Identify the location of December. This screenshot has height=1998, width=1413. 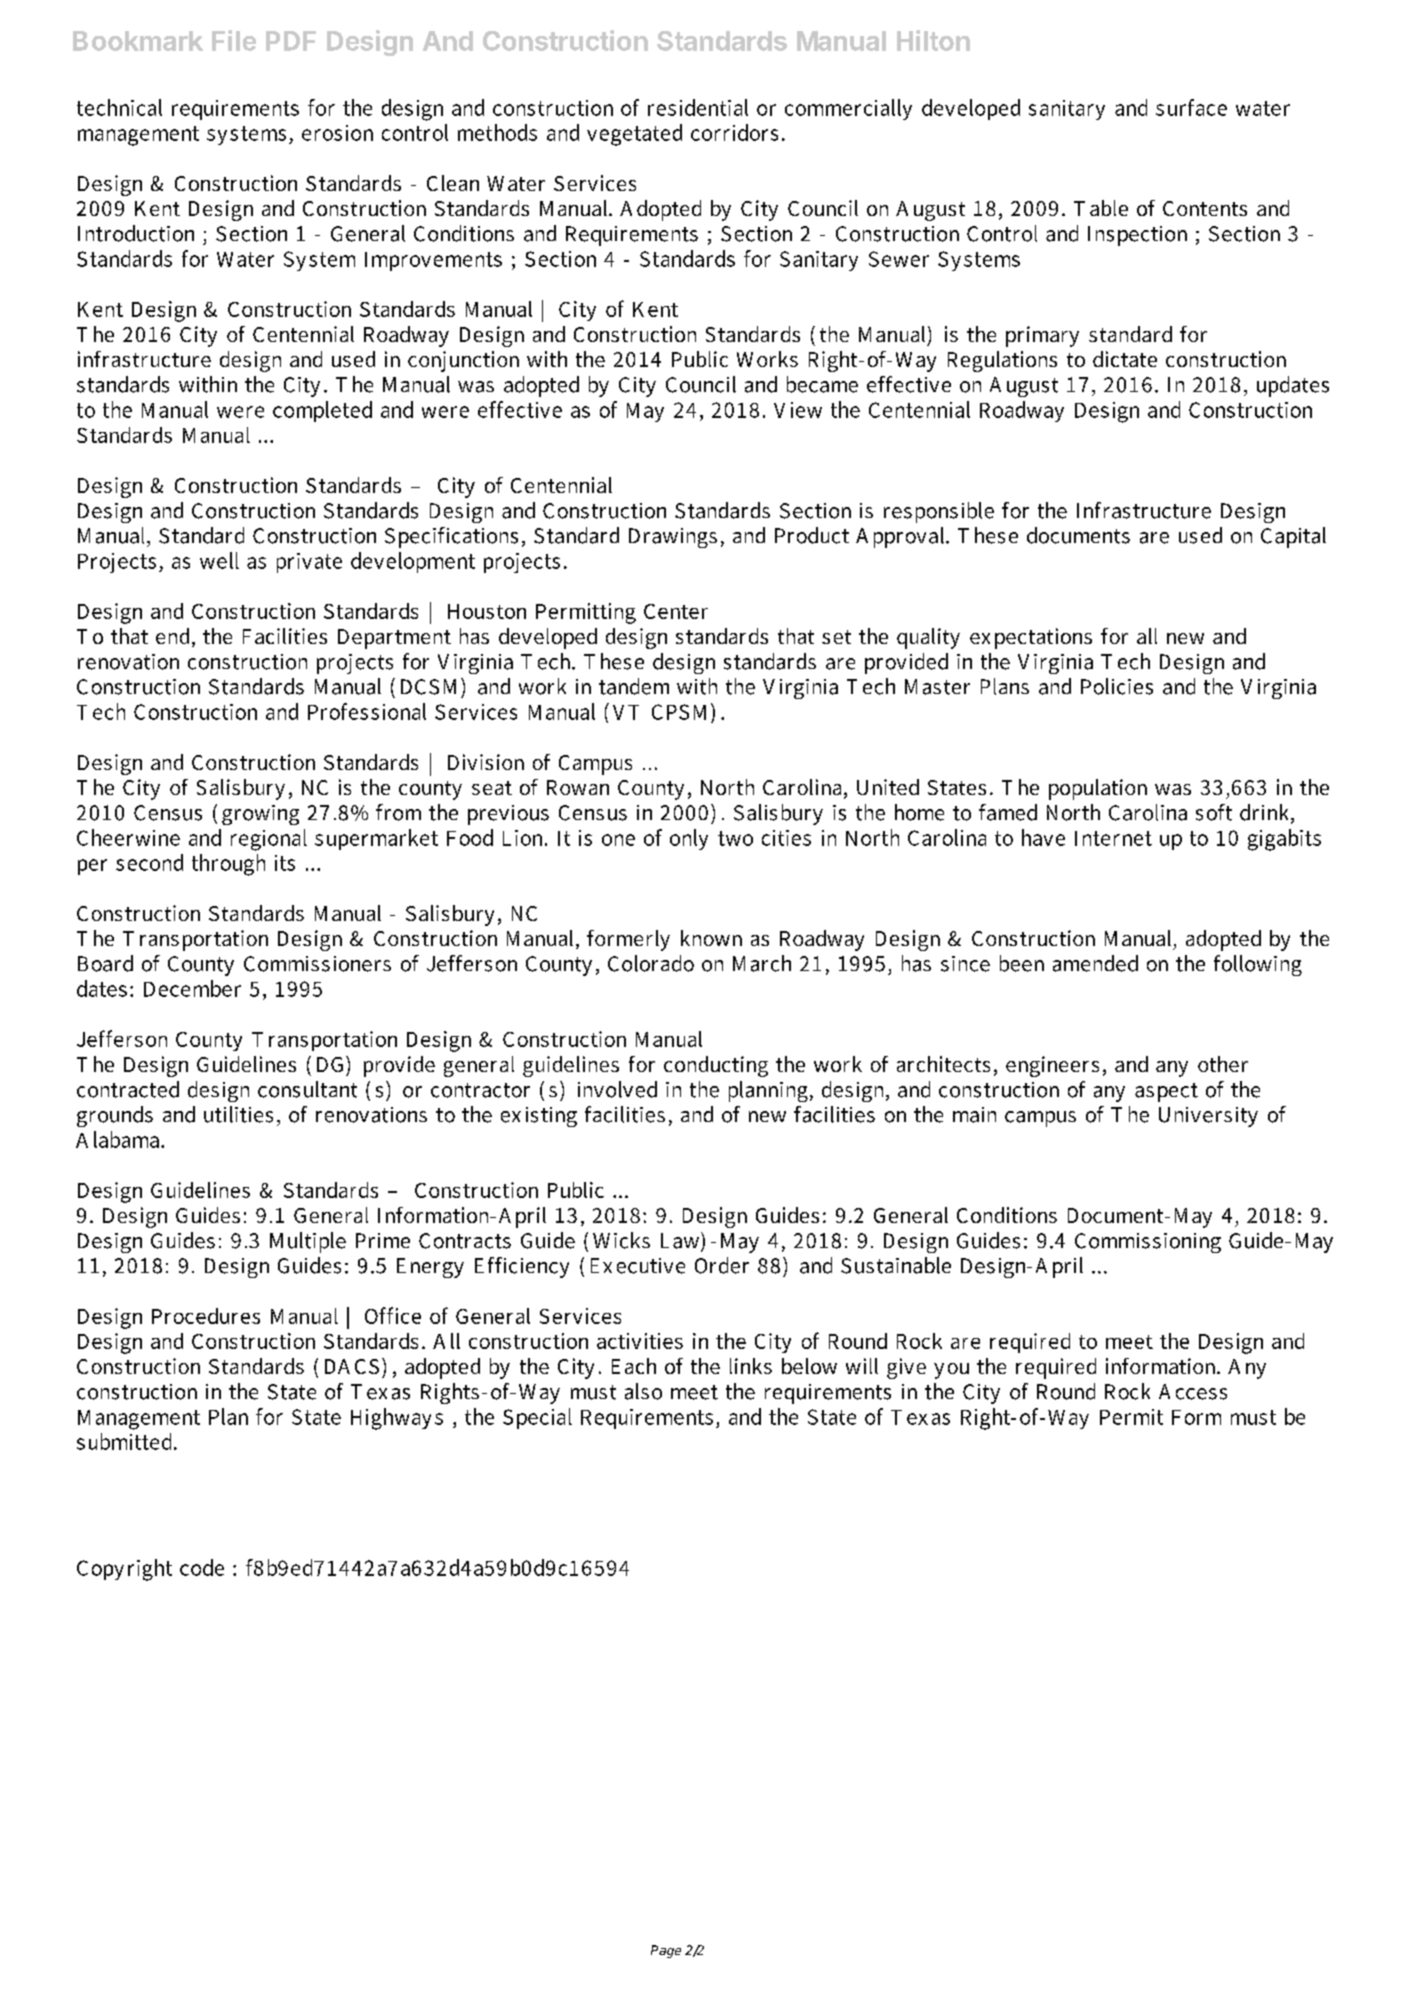
(192, 988).
